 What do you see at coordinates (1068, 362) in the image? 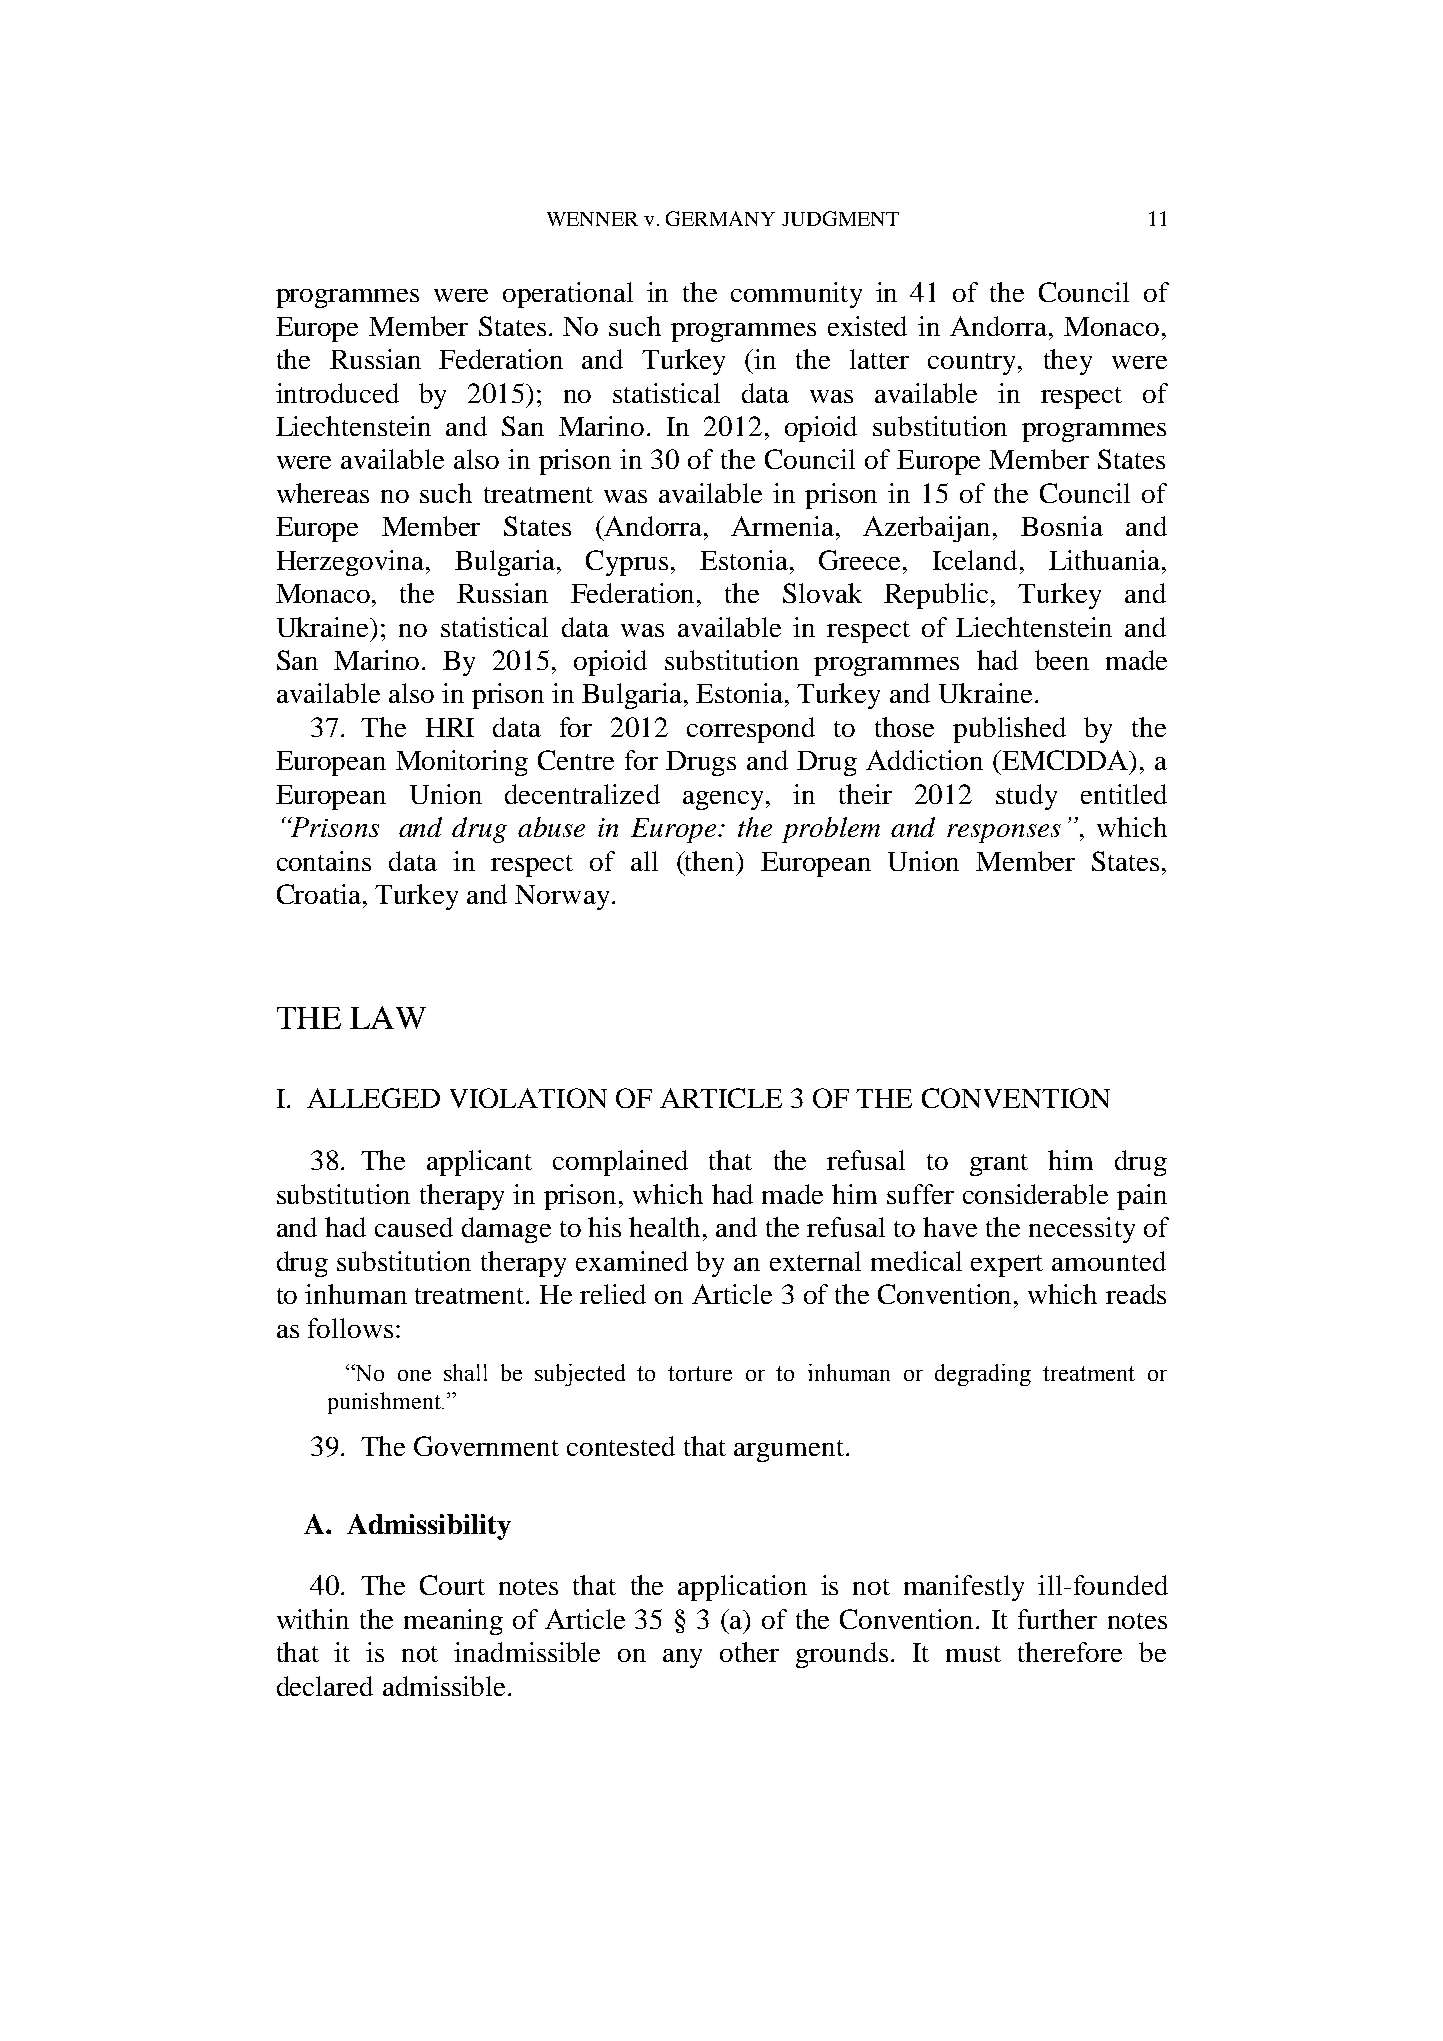
I see `they` at bounding box center [1068, 362].
